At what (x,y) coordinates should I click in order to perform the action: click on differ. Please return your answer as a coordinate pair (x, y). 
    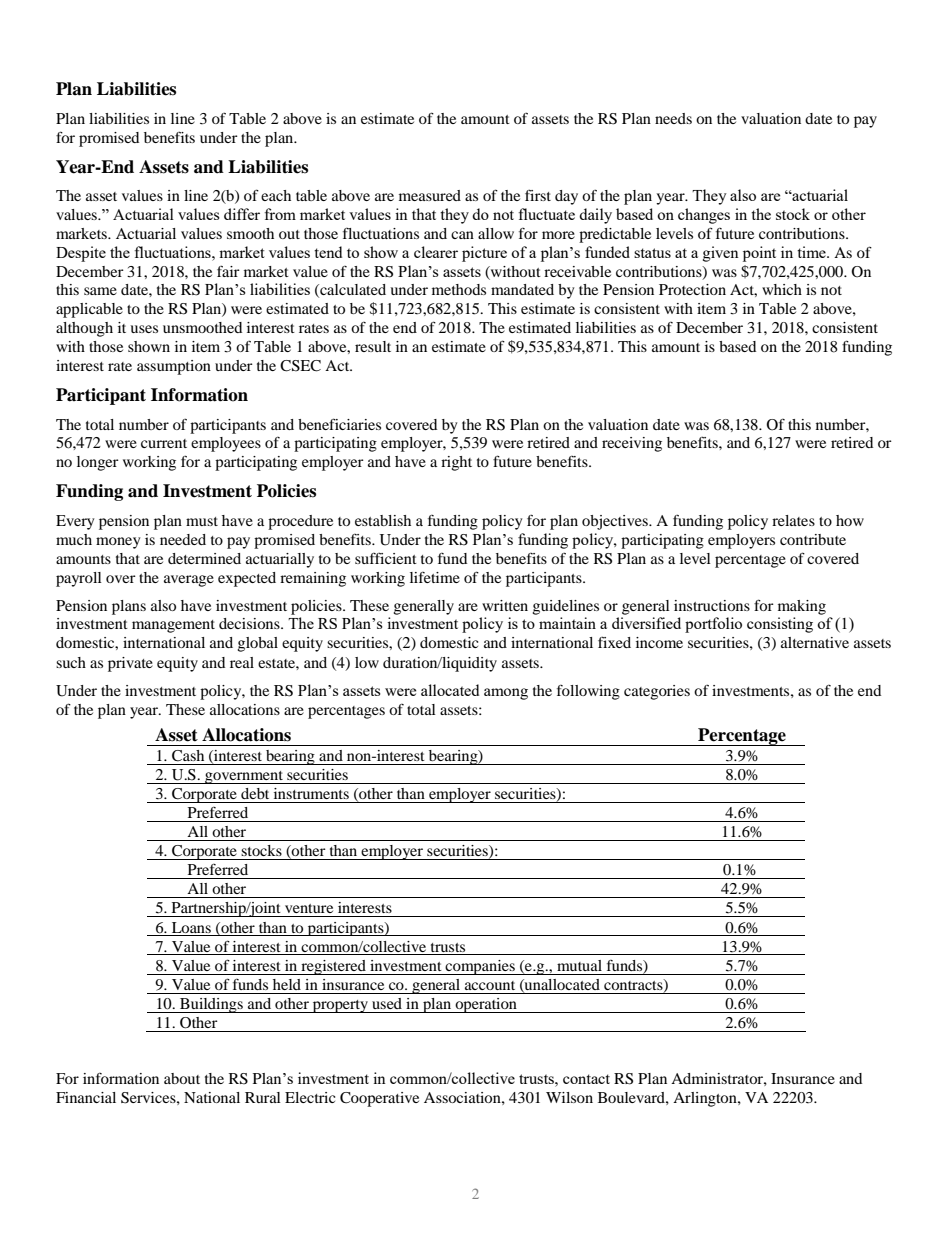
    Looking at the image, I should click on (242, 214).
